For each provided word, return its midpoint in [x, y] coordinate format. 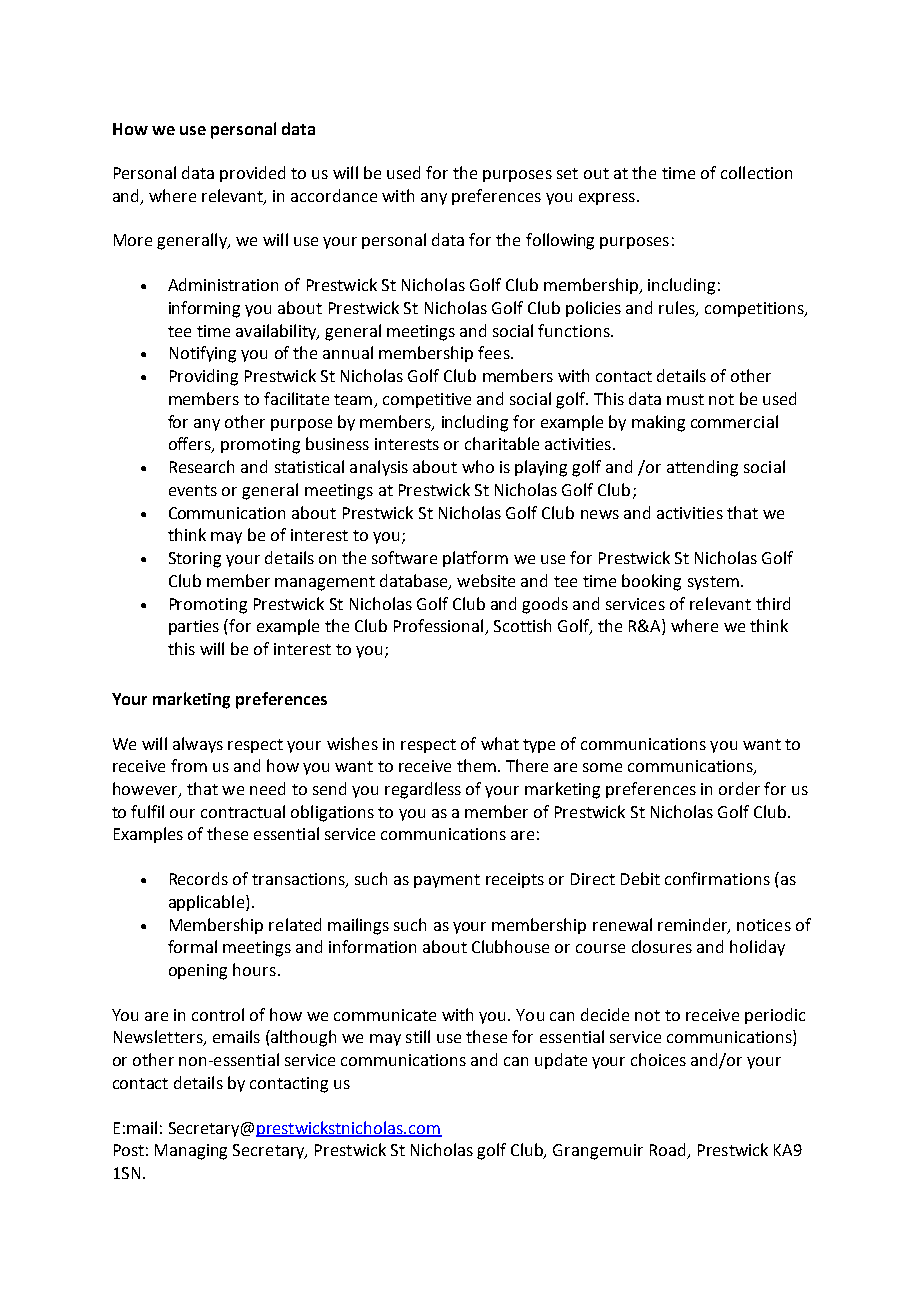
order [739, 788]
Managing [191, 1152]
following [560, 241]
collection [756, 172]
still [418, 1036]
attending [702, 468]
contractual [243, 811]
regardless [423, 790]
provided [252, 174]
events [193, 490]
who [478, 466]
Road [669, 1151]
